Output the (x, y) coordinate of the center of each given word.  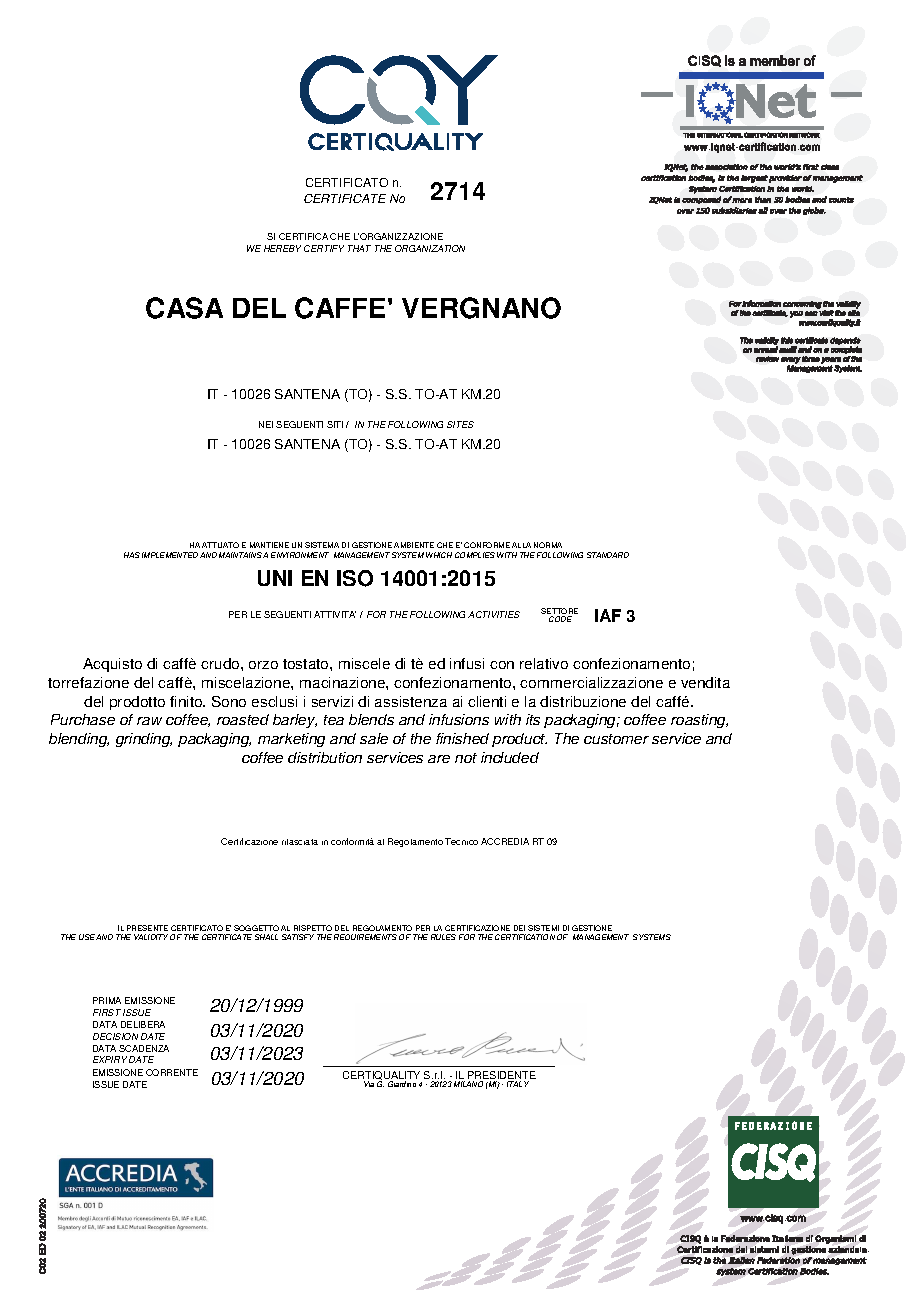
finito (187, 701)
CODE (560, 619)
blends (371, 719)
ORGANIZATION (430, 248)
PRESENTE (146, 930)
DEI (519, 928)
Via (369, 1084)
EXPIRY (110, 1059)
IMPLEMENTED (170, 555)
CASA (184, 308)
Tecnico (461, 841)
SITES (460, 424)
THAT (359, 248)
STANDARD (608, 555)
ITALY (518, 1084)
